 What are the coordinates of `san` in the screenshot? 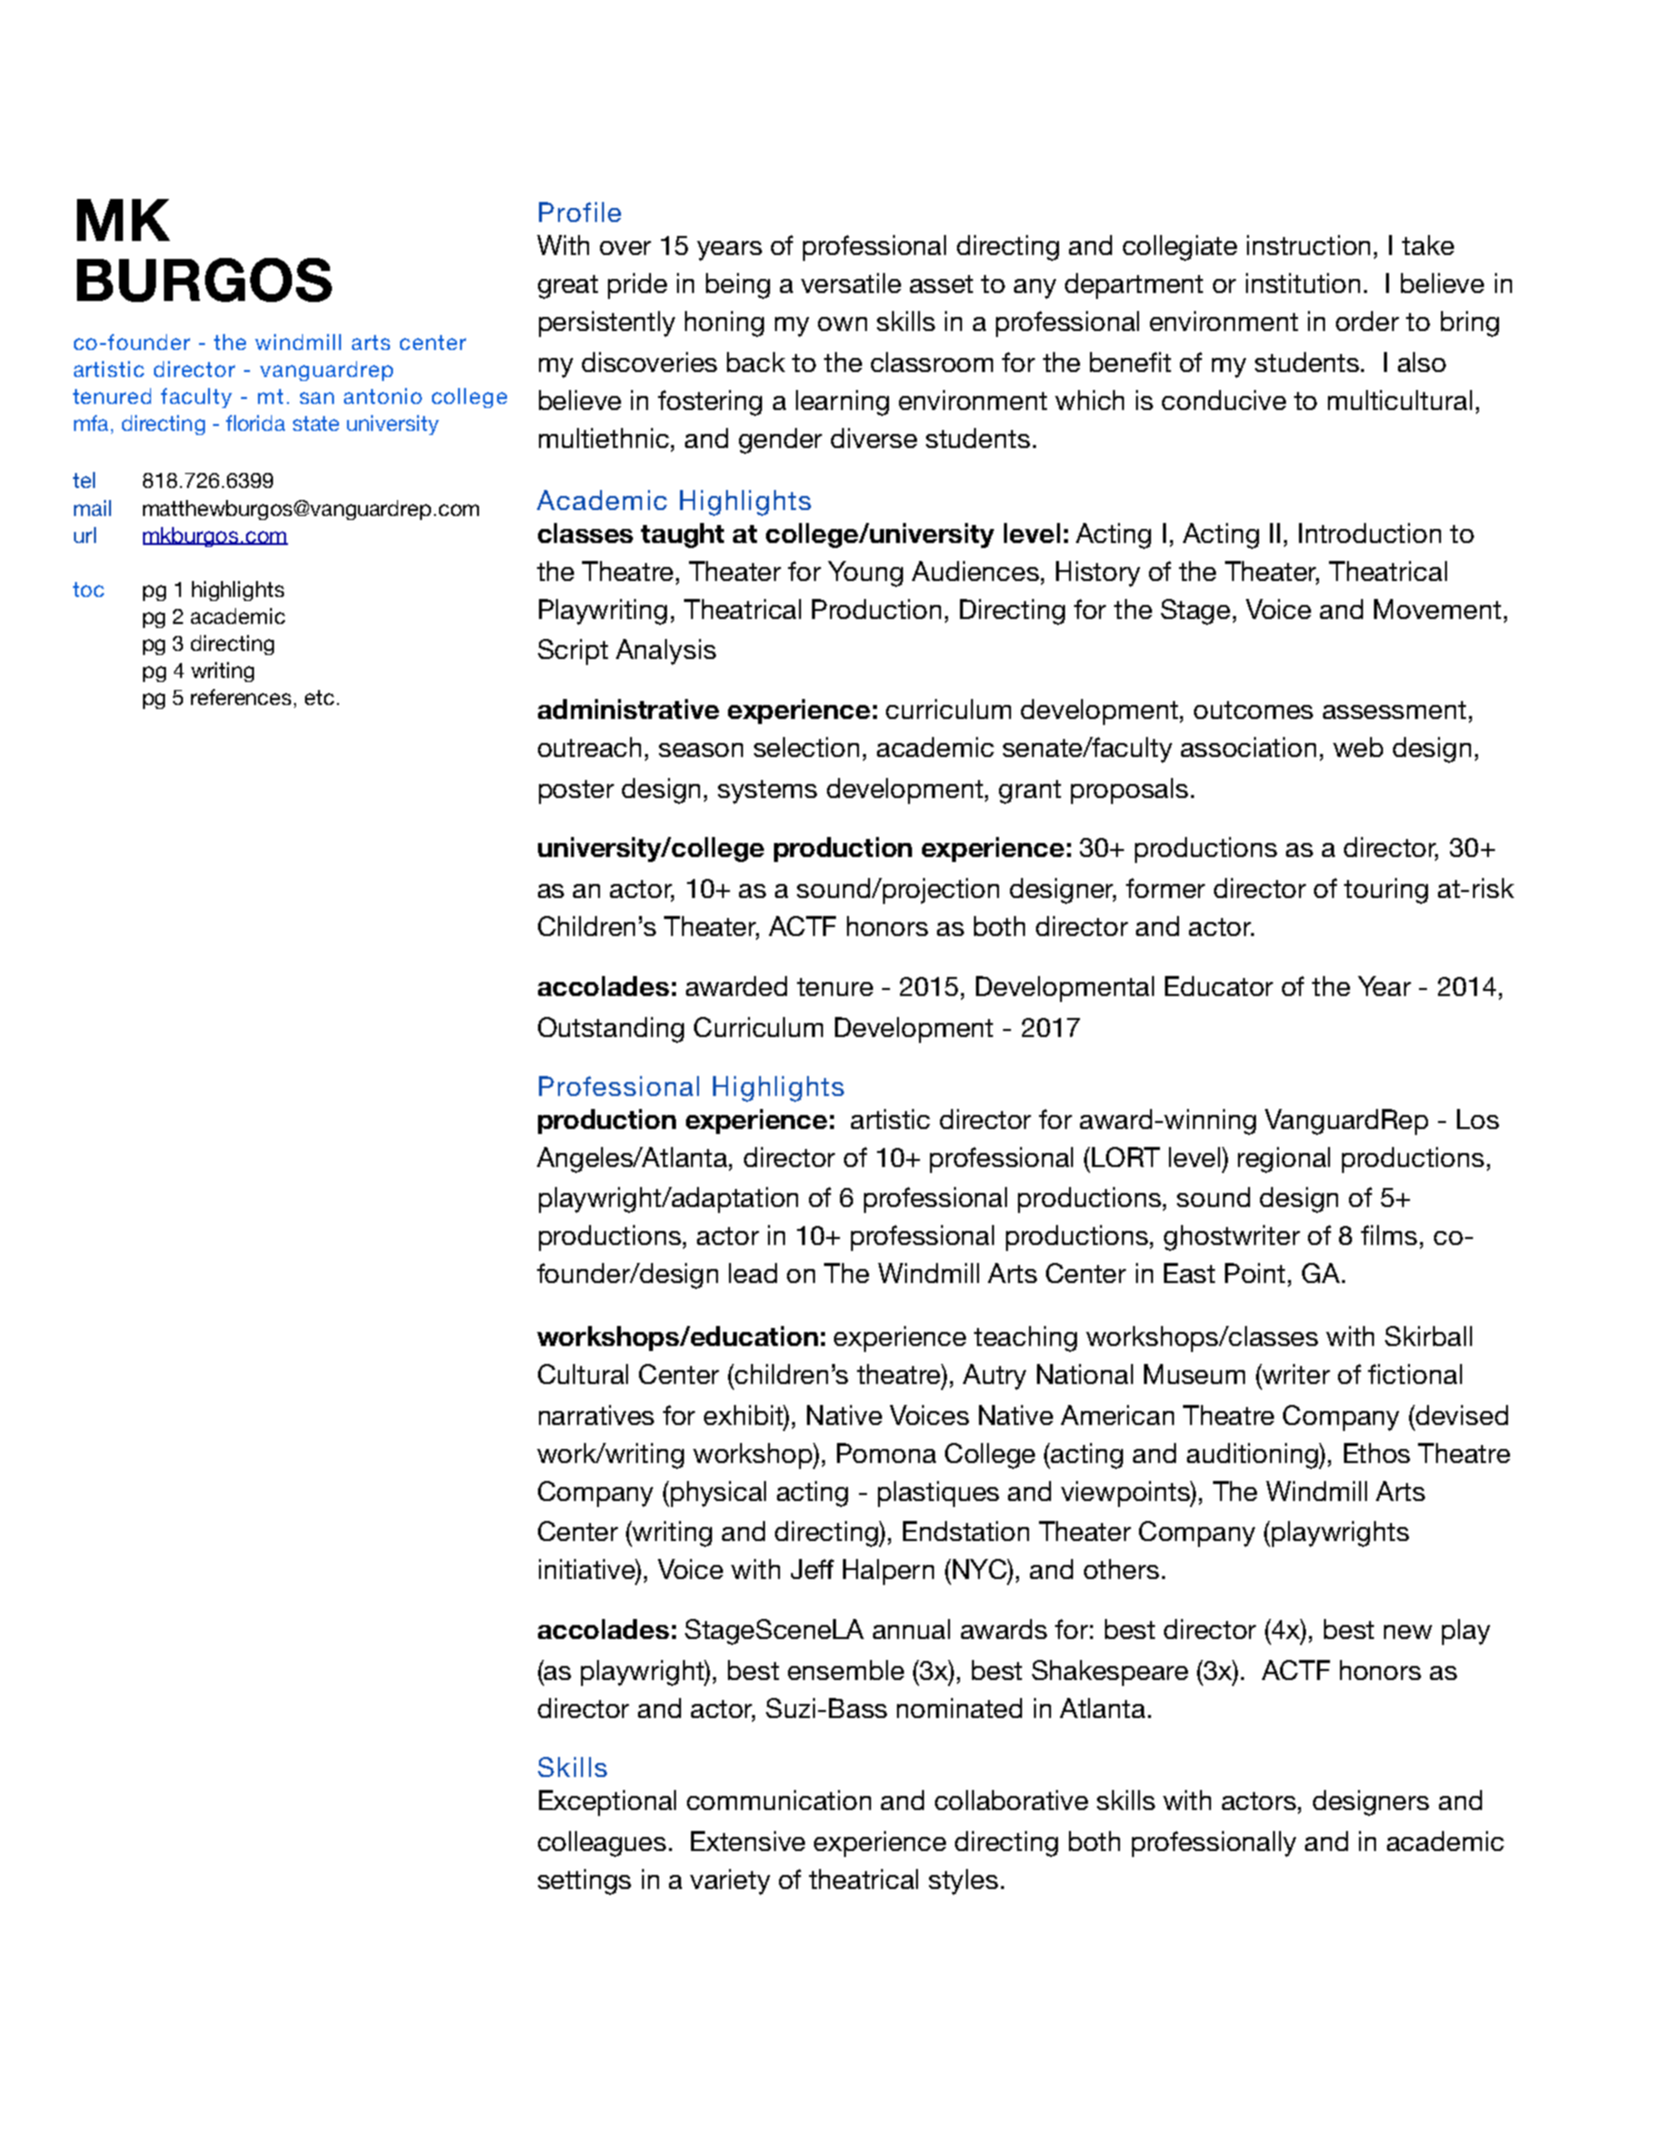 It's located at (317, 398).
